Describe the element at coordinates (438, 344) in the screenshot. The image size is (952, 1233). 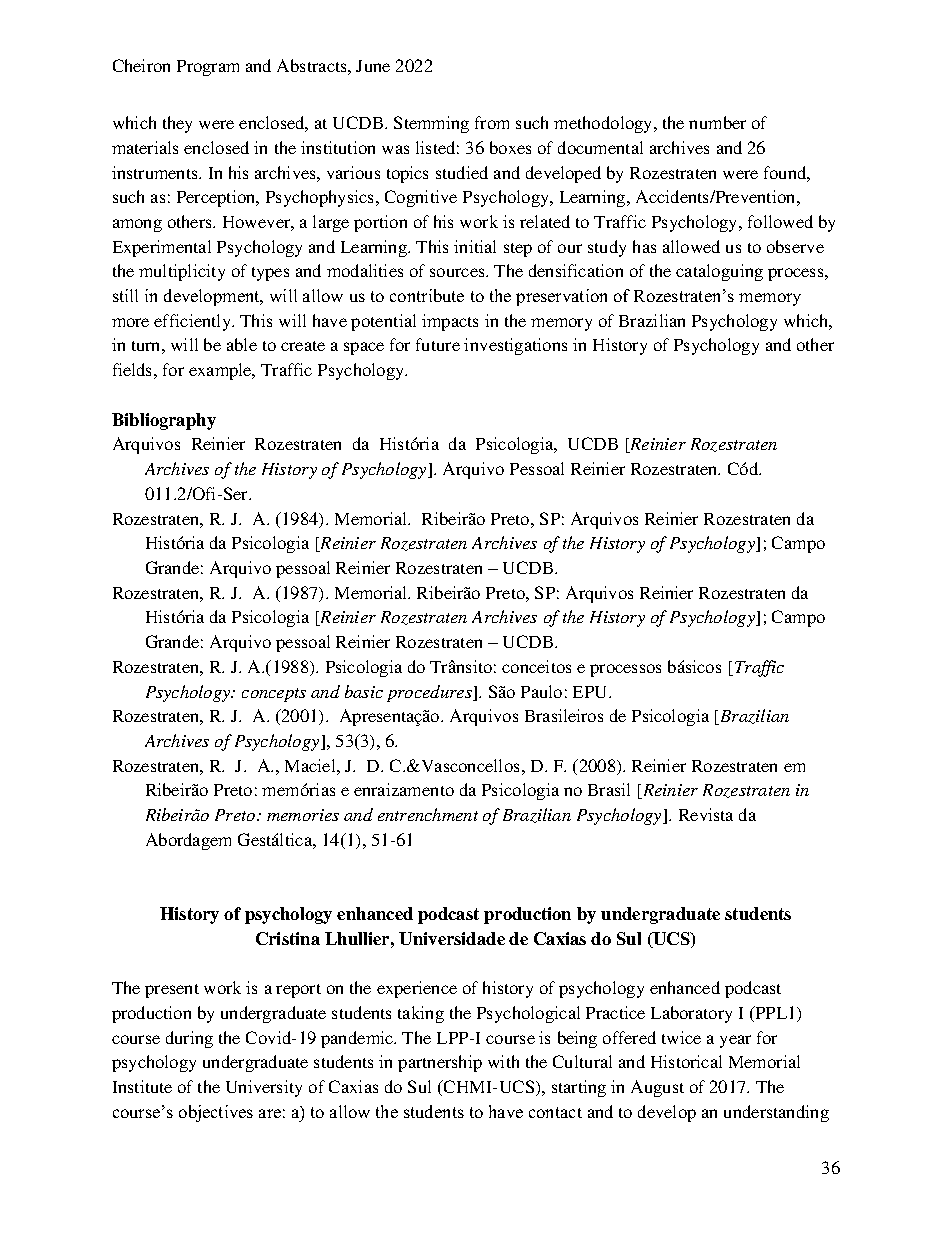
I see `future` at that location.
